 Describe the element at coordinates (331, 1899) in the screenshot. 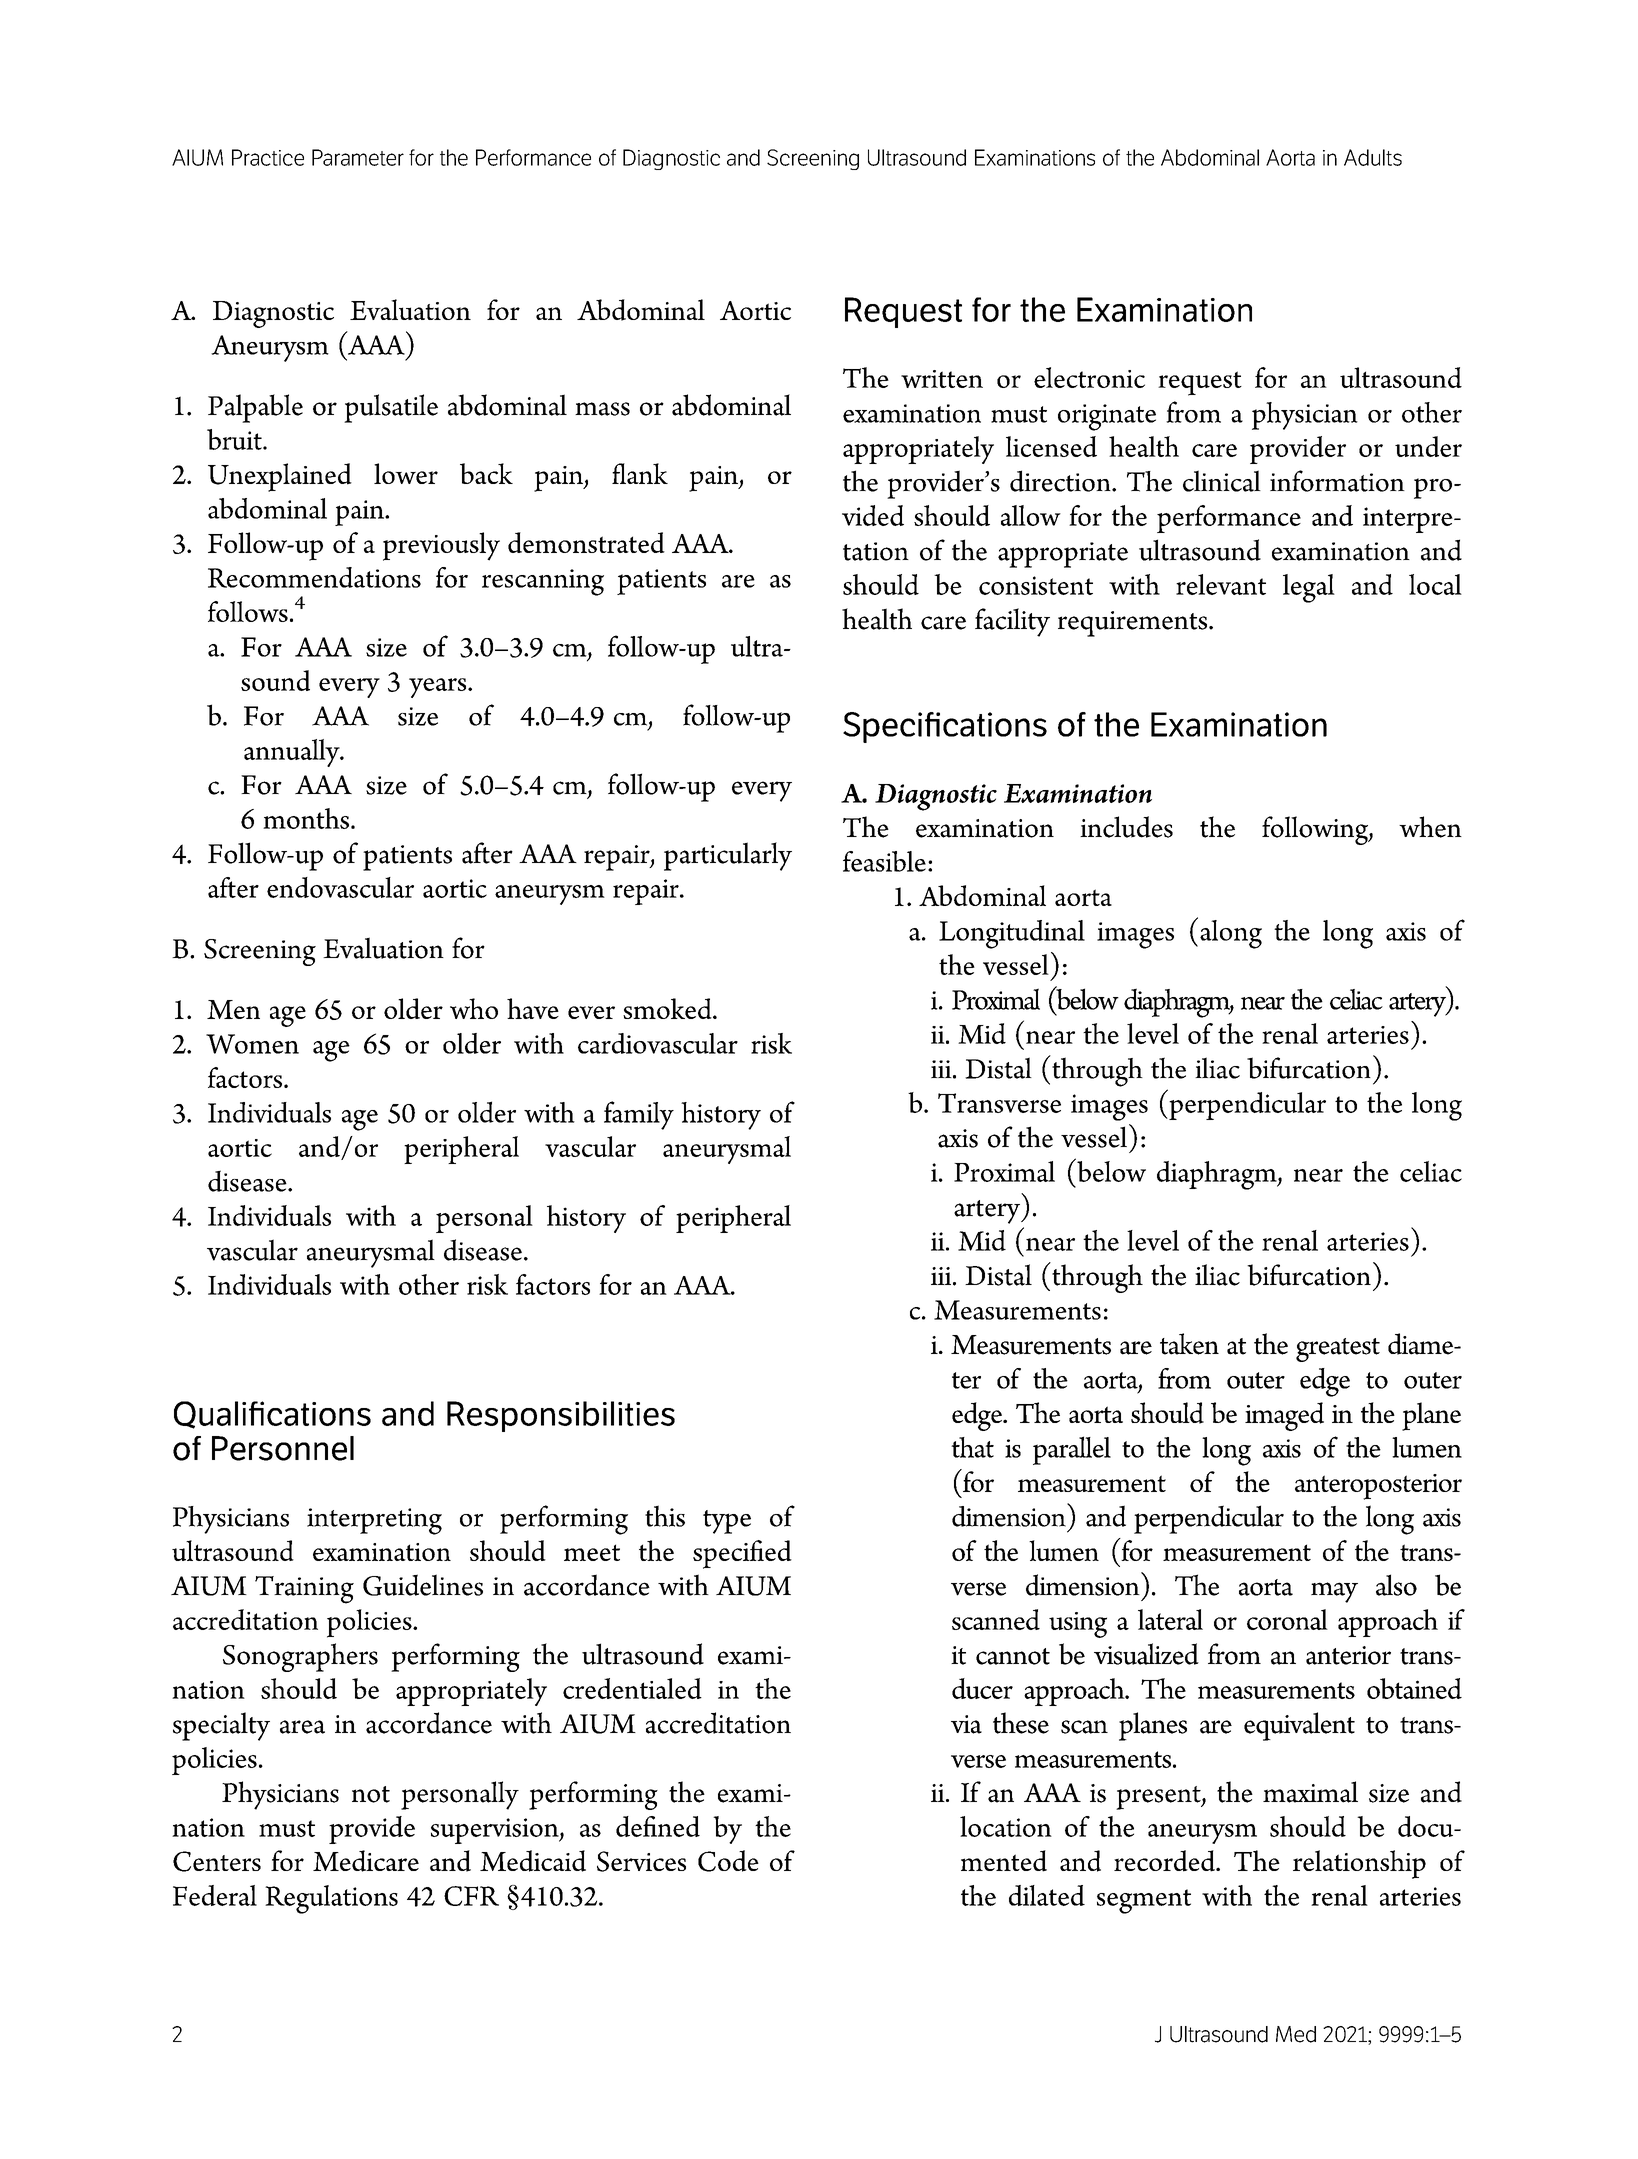

I see `Regulations` at that location.
